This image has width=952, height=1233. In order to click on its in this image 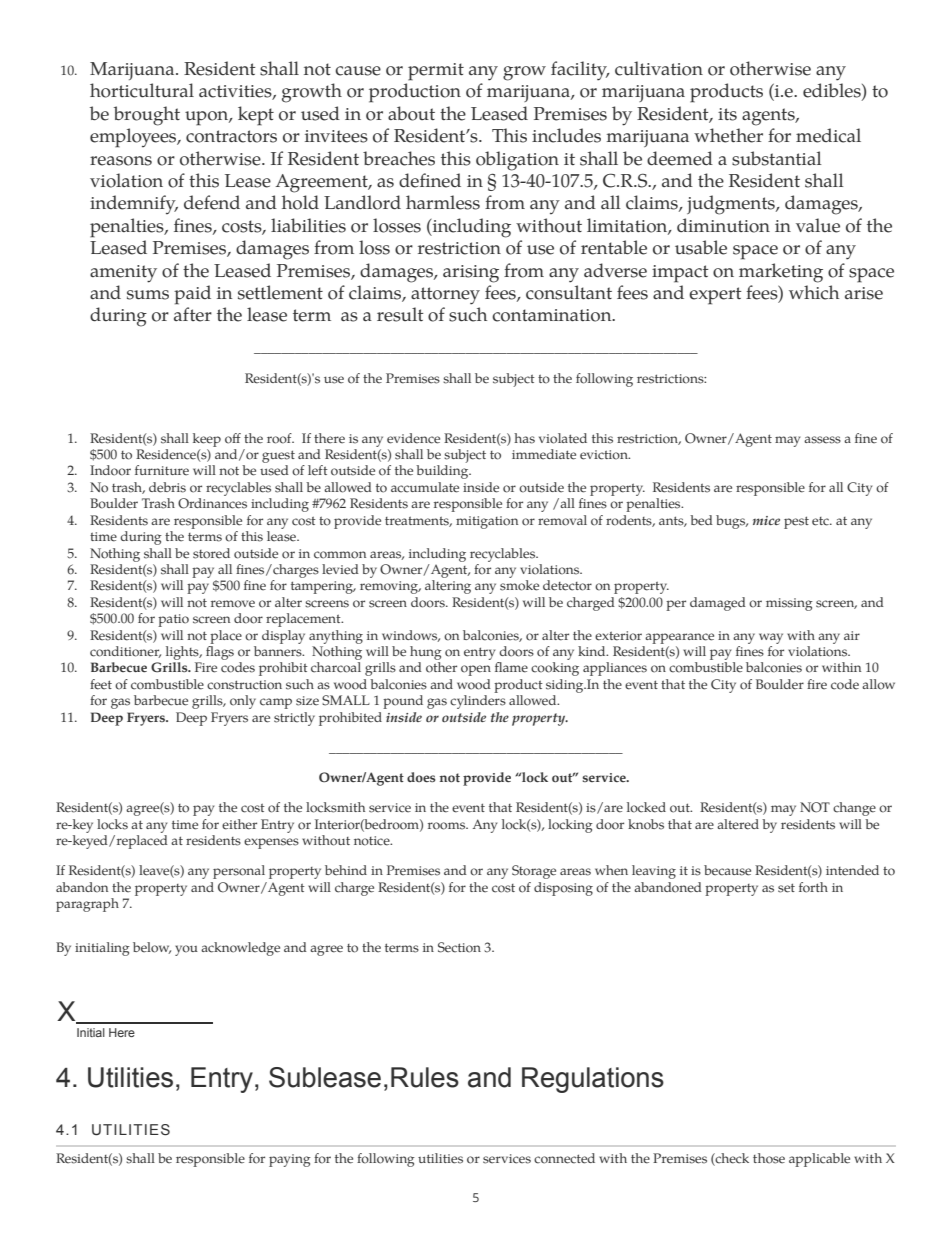, I will do `click(727, 114)`.
